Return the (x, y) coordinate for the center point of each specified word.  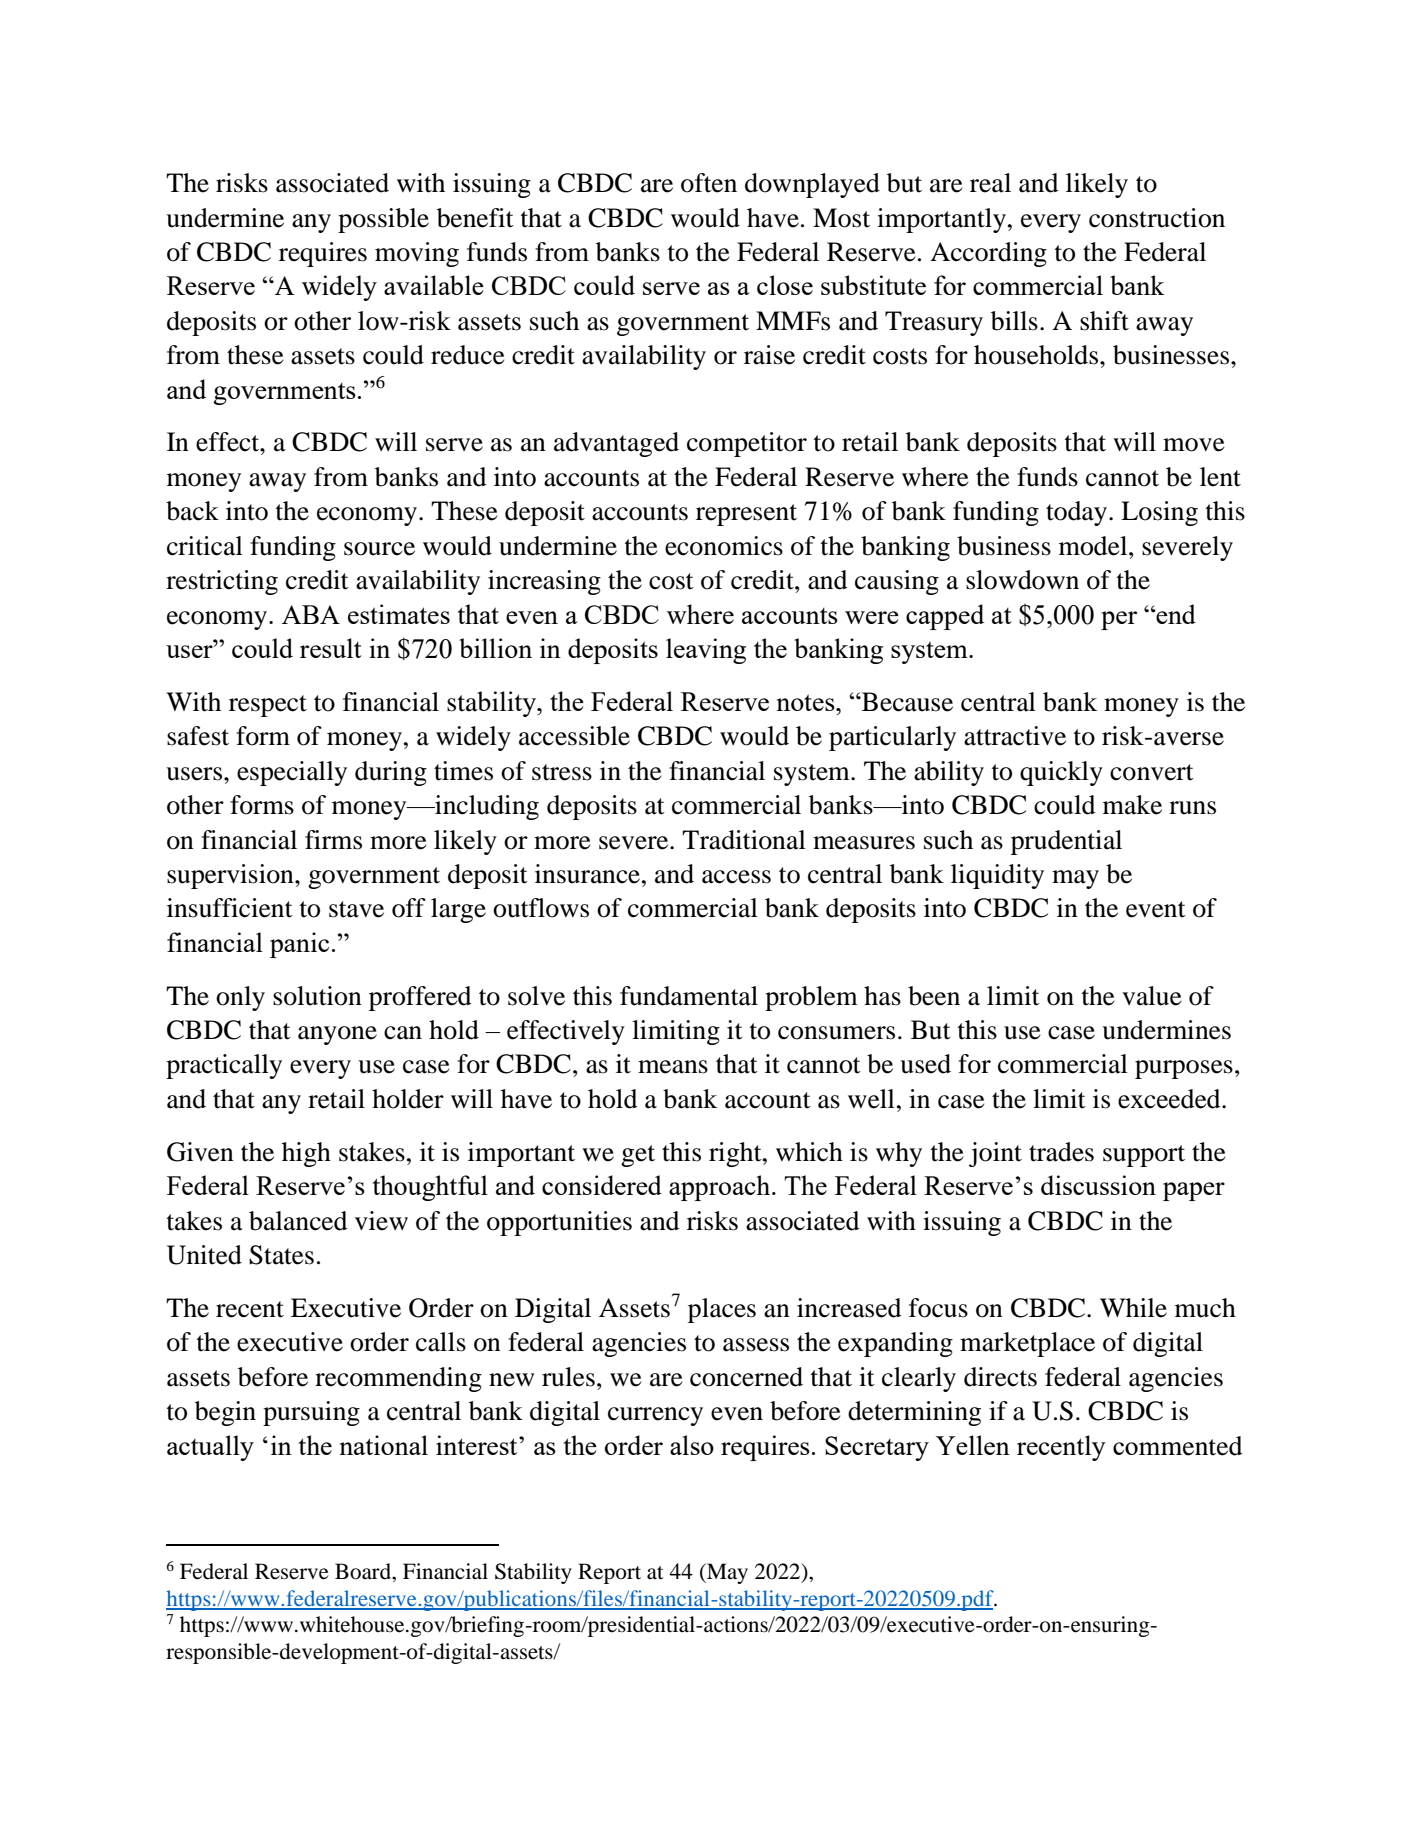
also (692, 1445)
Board (364, 1571)
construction (1157, 218)
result (331, 648)
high (306, 1154)
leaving (706, 651)
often (709, 183)
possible (383, 220)
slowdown (1022, 580)
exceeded (1170, 1099)
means (673, 1067)
